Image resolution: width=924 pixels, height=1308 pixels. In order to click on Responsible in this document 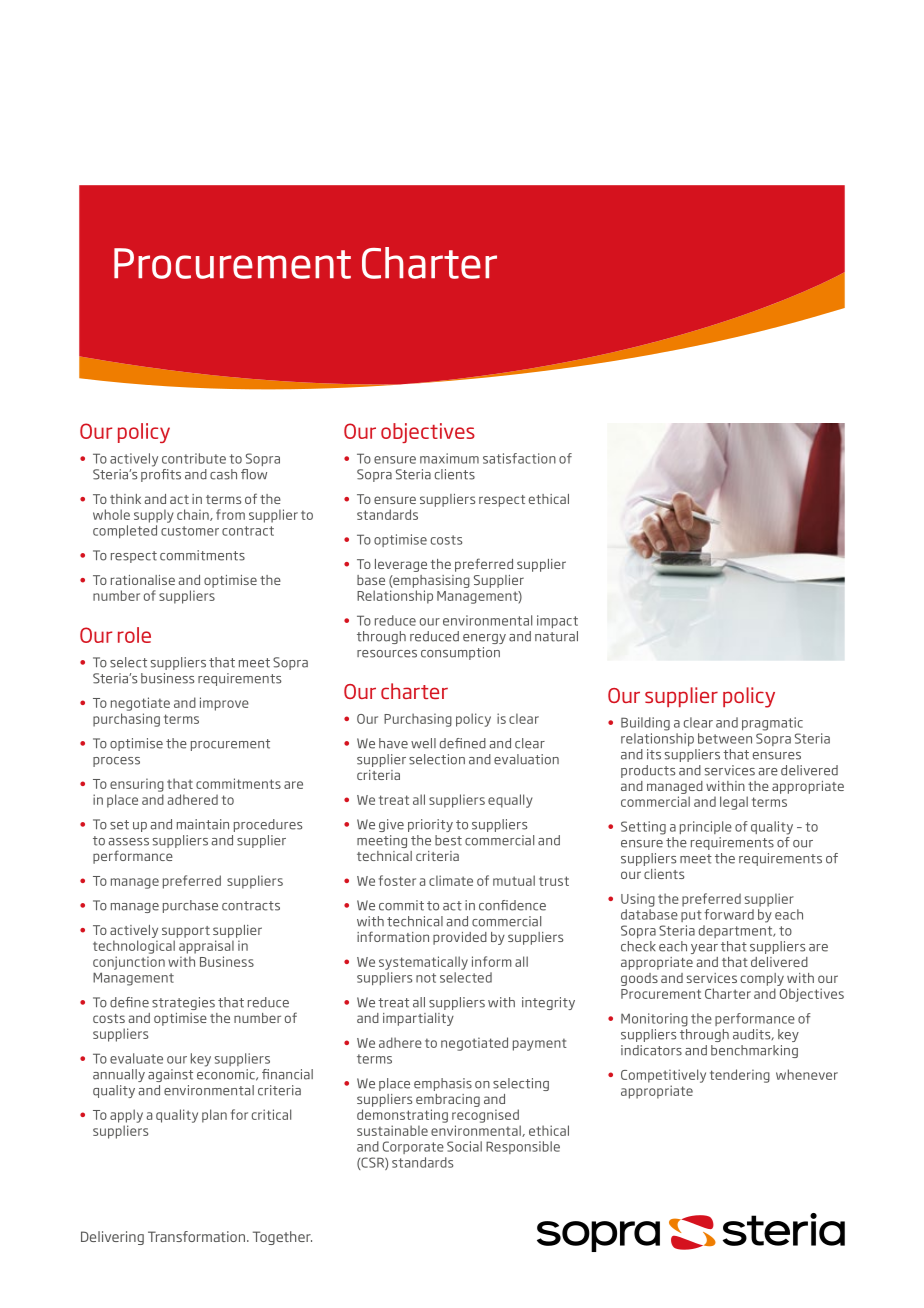, I will do `click(523, 1147)`.
